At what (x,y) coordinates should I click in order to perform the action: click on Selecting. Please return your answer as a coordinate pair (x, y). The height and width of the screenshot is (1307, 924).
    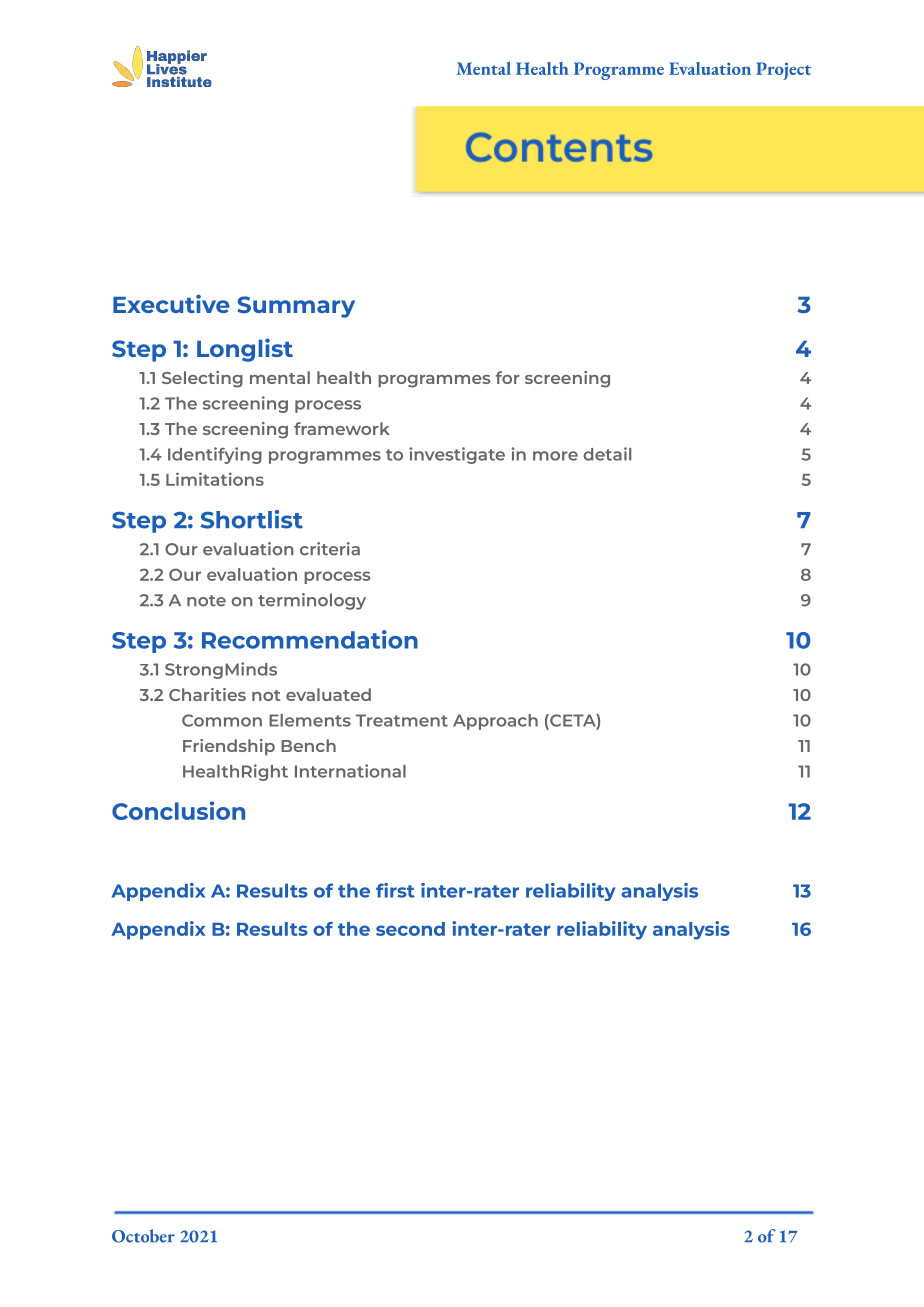
    Looking at the image, I should click on (202, 379).
